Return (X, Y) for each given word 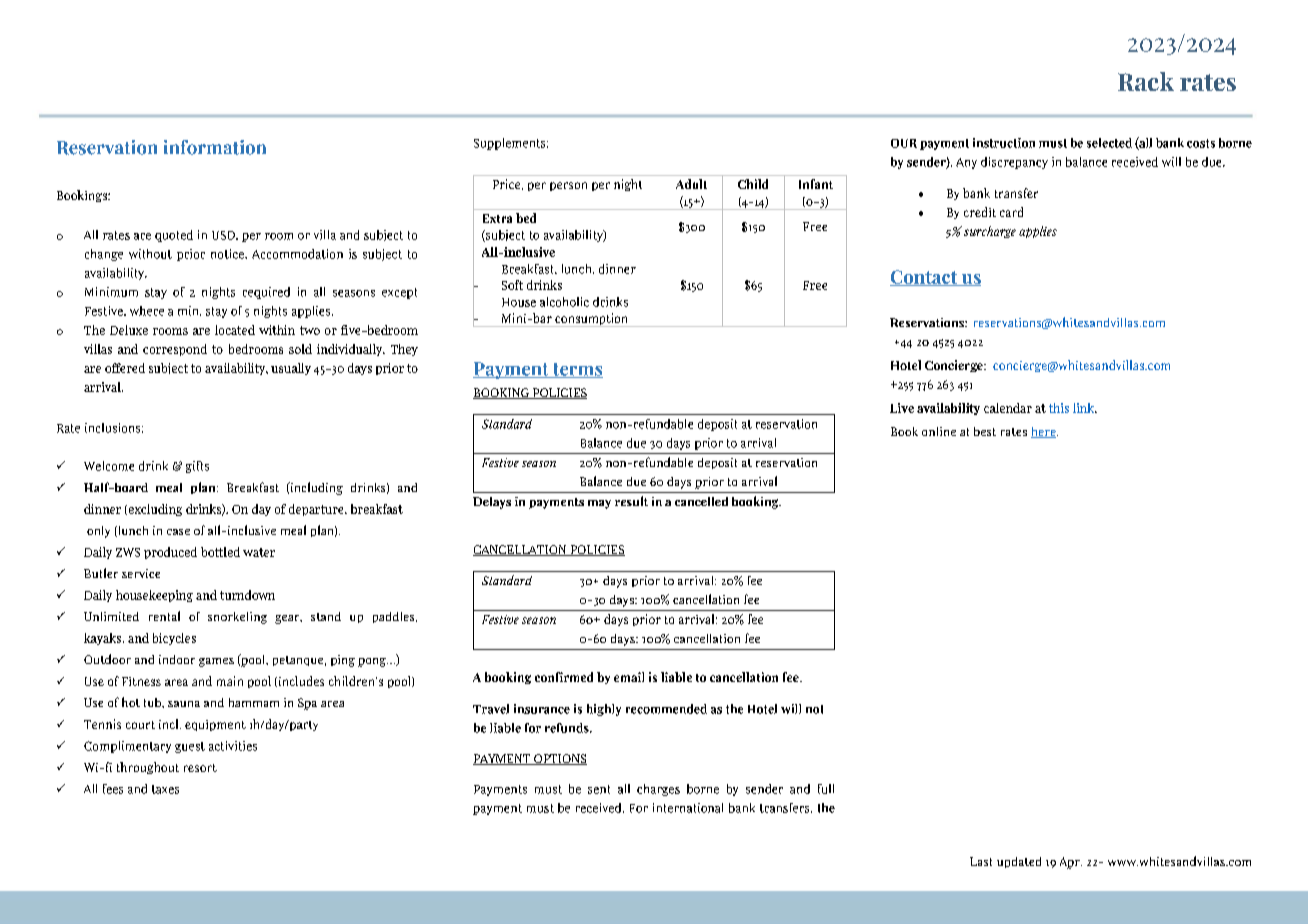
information (215, 147)
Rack (1146, 81)
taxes (165, 789)
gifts (197, 467)
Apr (1071, 863)
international (688, 808)
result (631, 501)
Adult (691, 184)
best (985, 431)
